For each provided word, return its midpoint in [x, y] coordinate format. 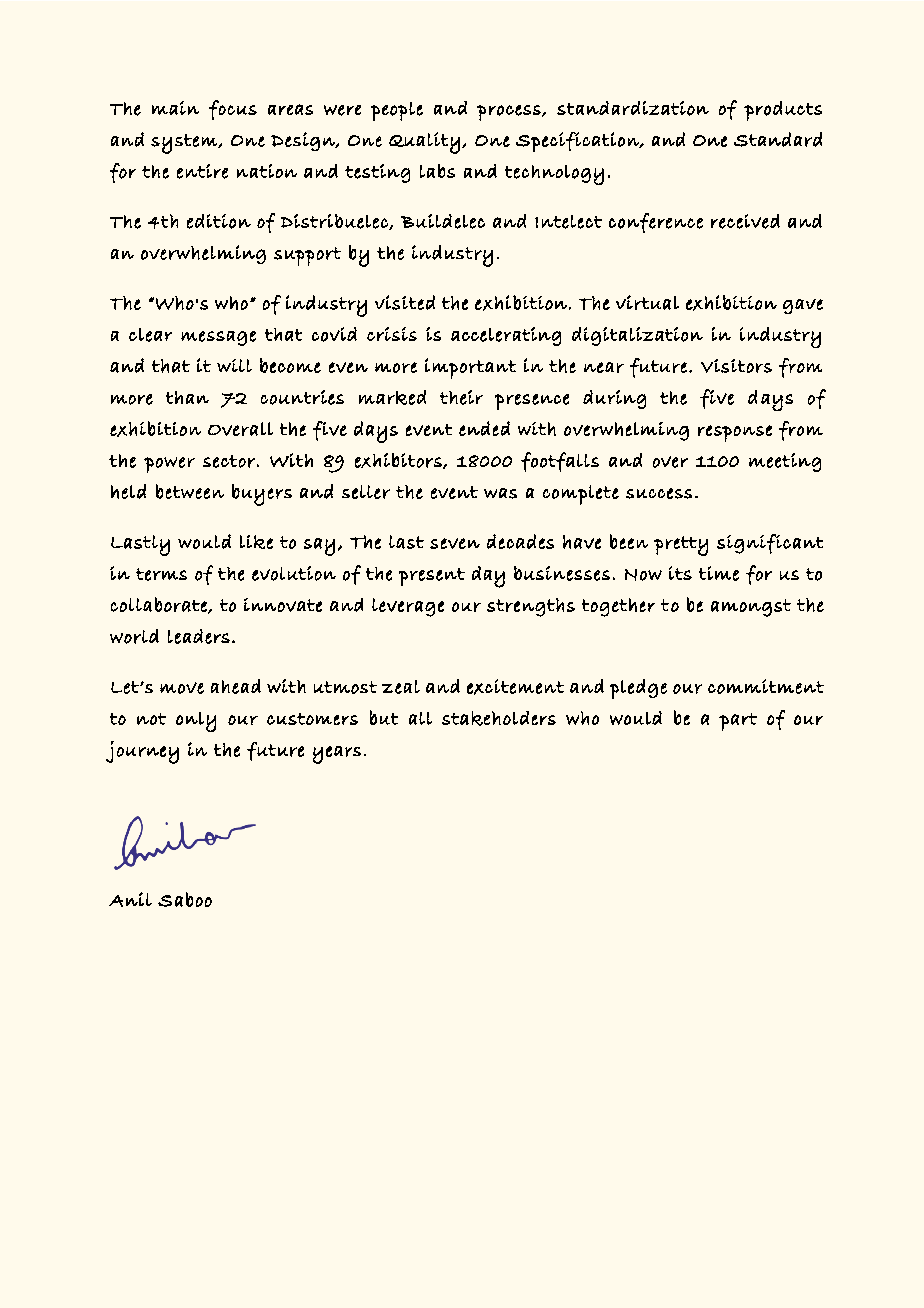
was [500, 493]
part [738, 722]
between [190, 491]
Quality [424, 143]
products [783, 111]
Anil [130, 899]
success [659, 493]
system [185, 144]
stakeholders [499, 718]
